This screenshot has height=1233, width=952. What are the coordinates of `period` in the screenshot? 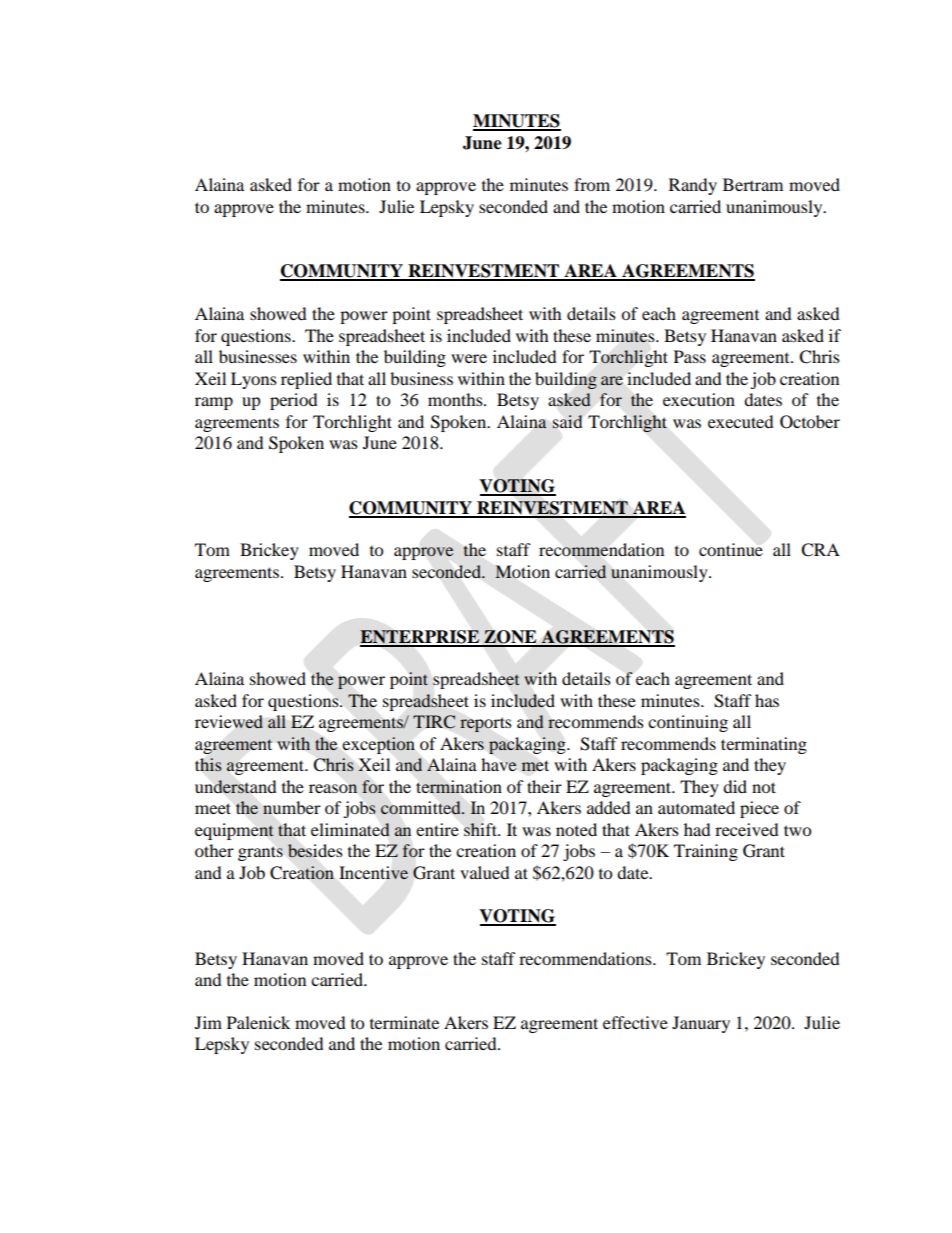 It's located at (294, 401).
